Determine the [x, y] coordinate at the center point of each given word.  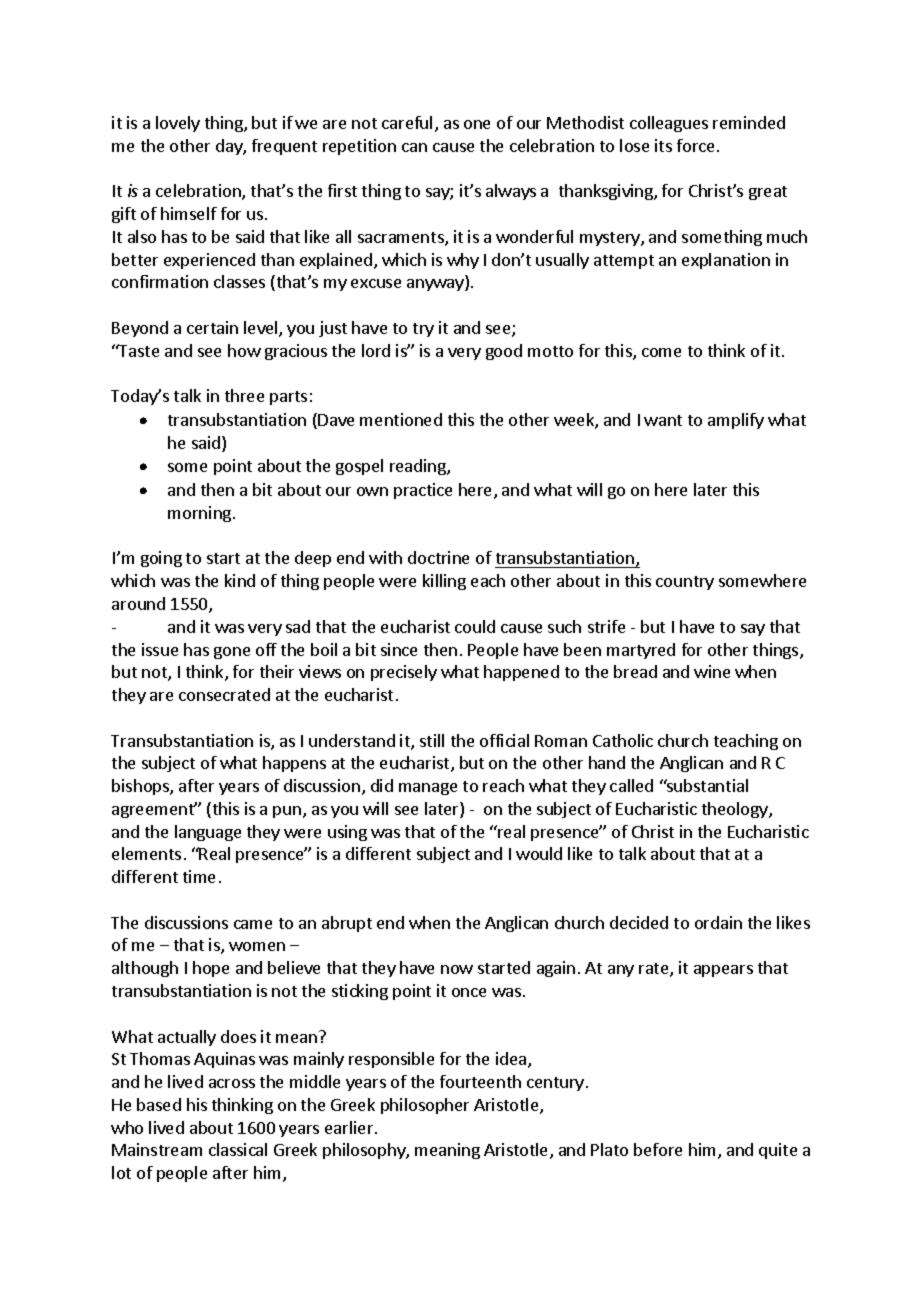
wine [712, 671]
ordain [718, 922]
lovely [178, 124]
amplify [736, 421]
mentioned [401, 419]
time [199, 876]
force [695, 145]
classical [238, 1149]
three [244, 395]
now [457, 969]
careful [407, 122]
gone [232, 653]
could [475, 626]
